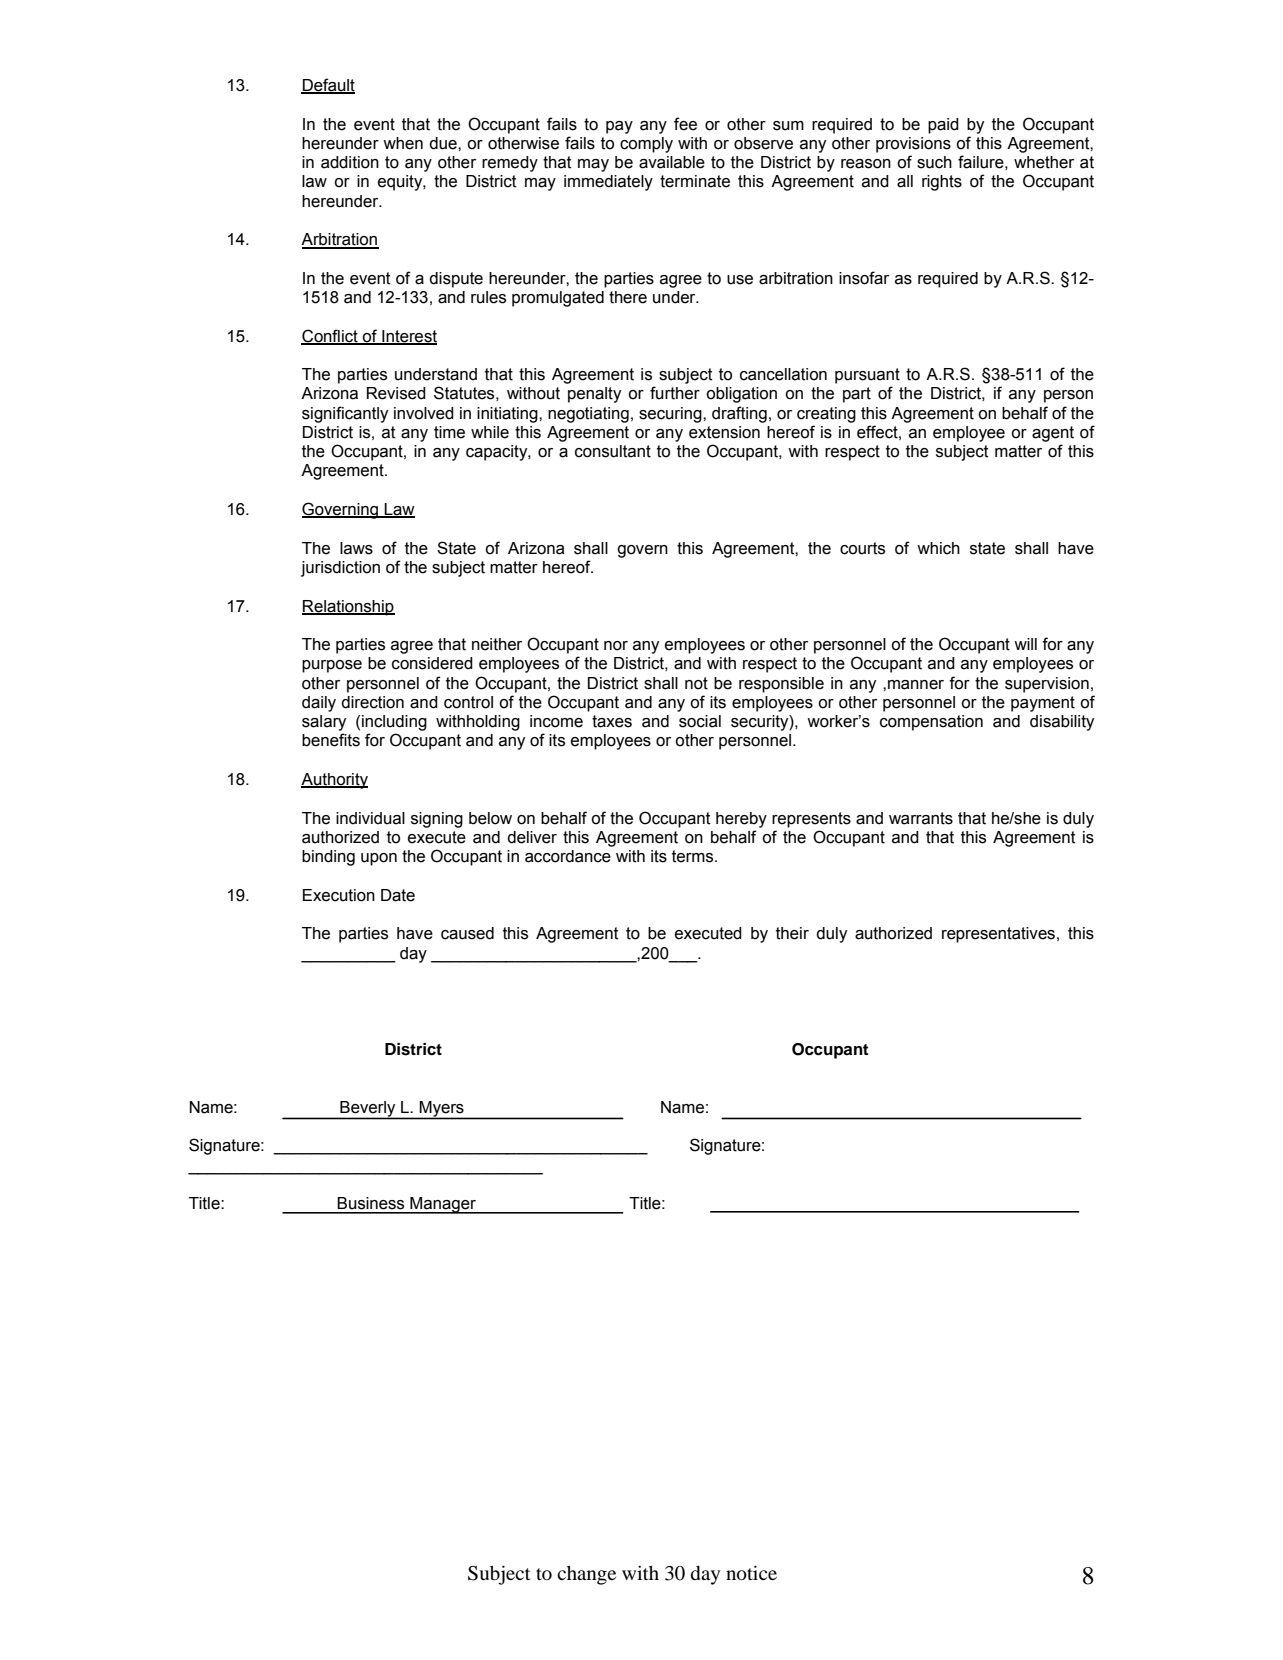 This screenshot has height=1660, width=1283. I want to click on change, so click(586, 1575).
